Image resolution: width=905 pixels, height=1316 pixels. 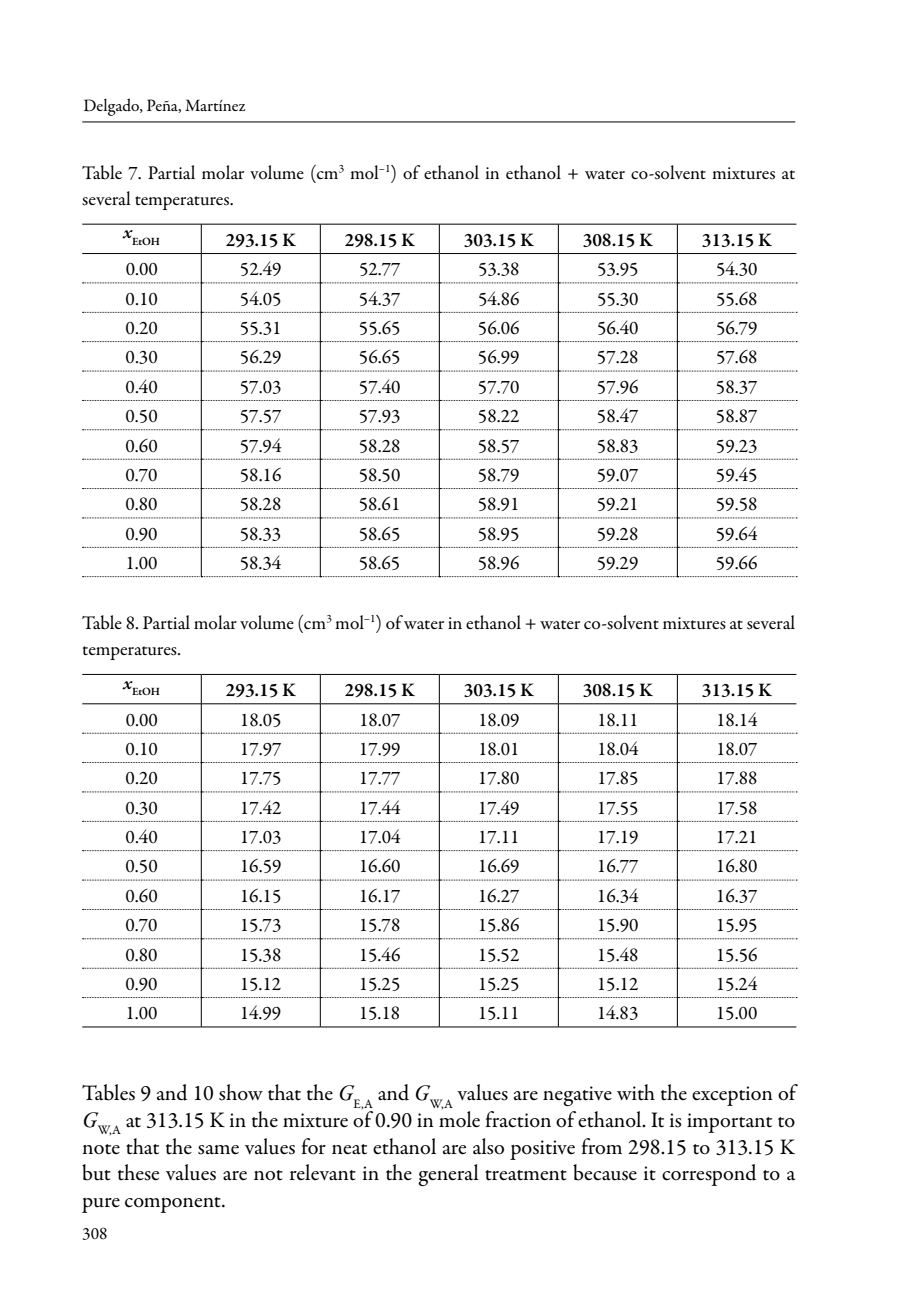 What do you see at coordinates (138, 1172) in the image?
I see `these` at bounding box center [138, 1172].
